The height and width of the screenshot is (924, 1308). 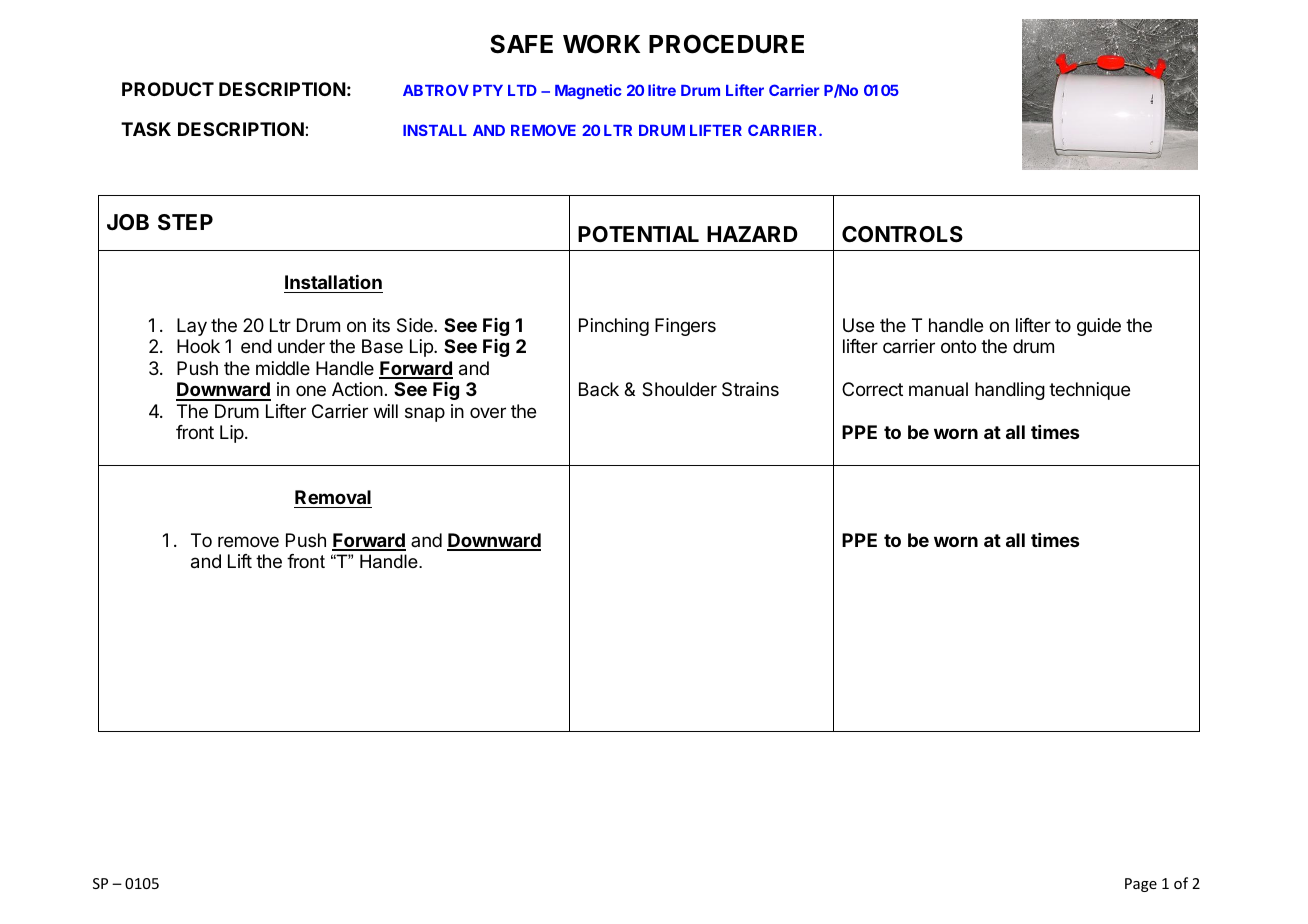 I want to click on will, so click(x=386, y=411).
